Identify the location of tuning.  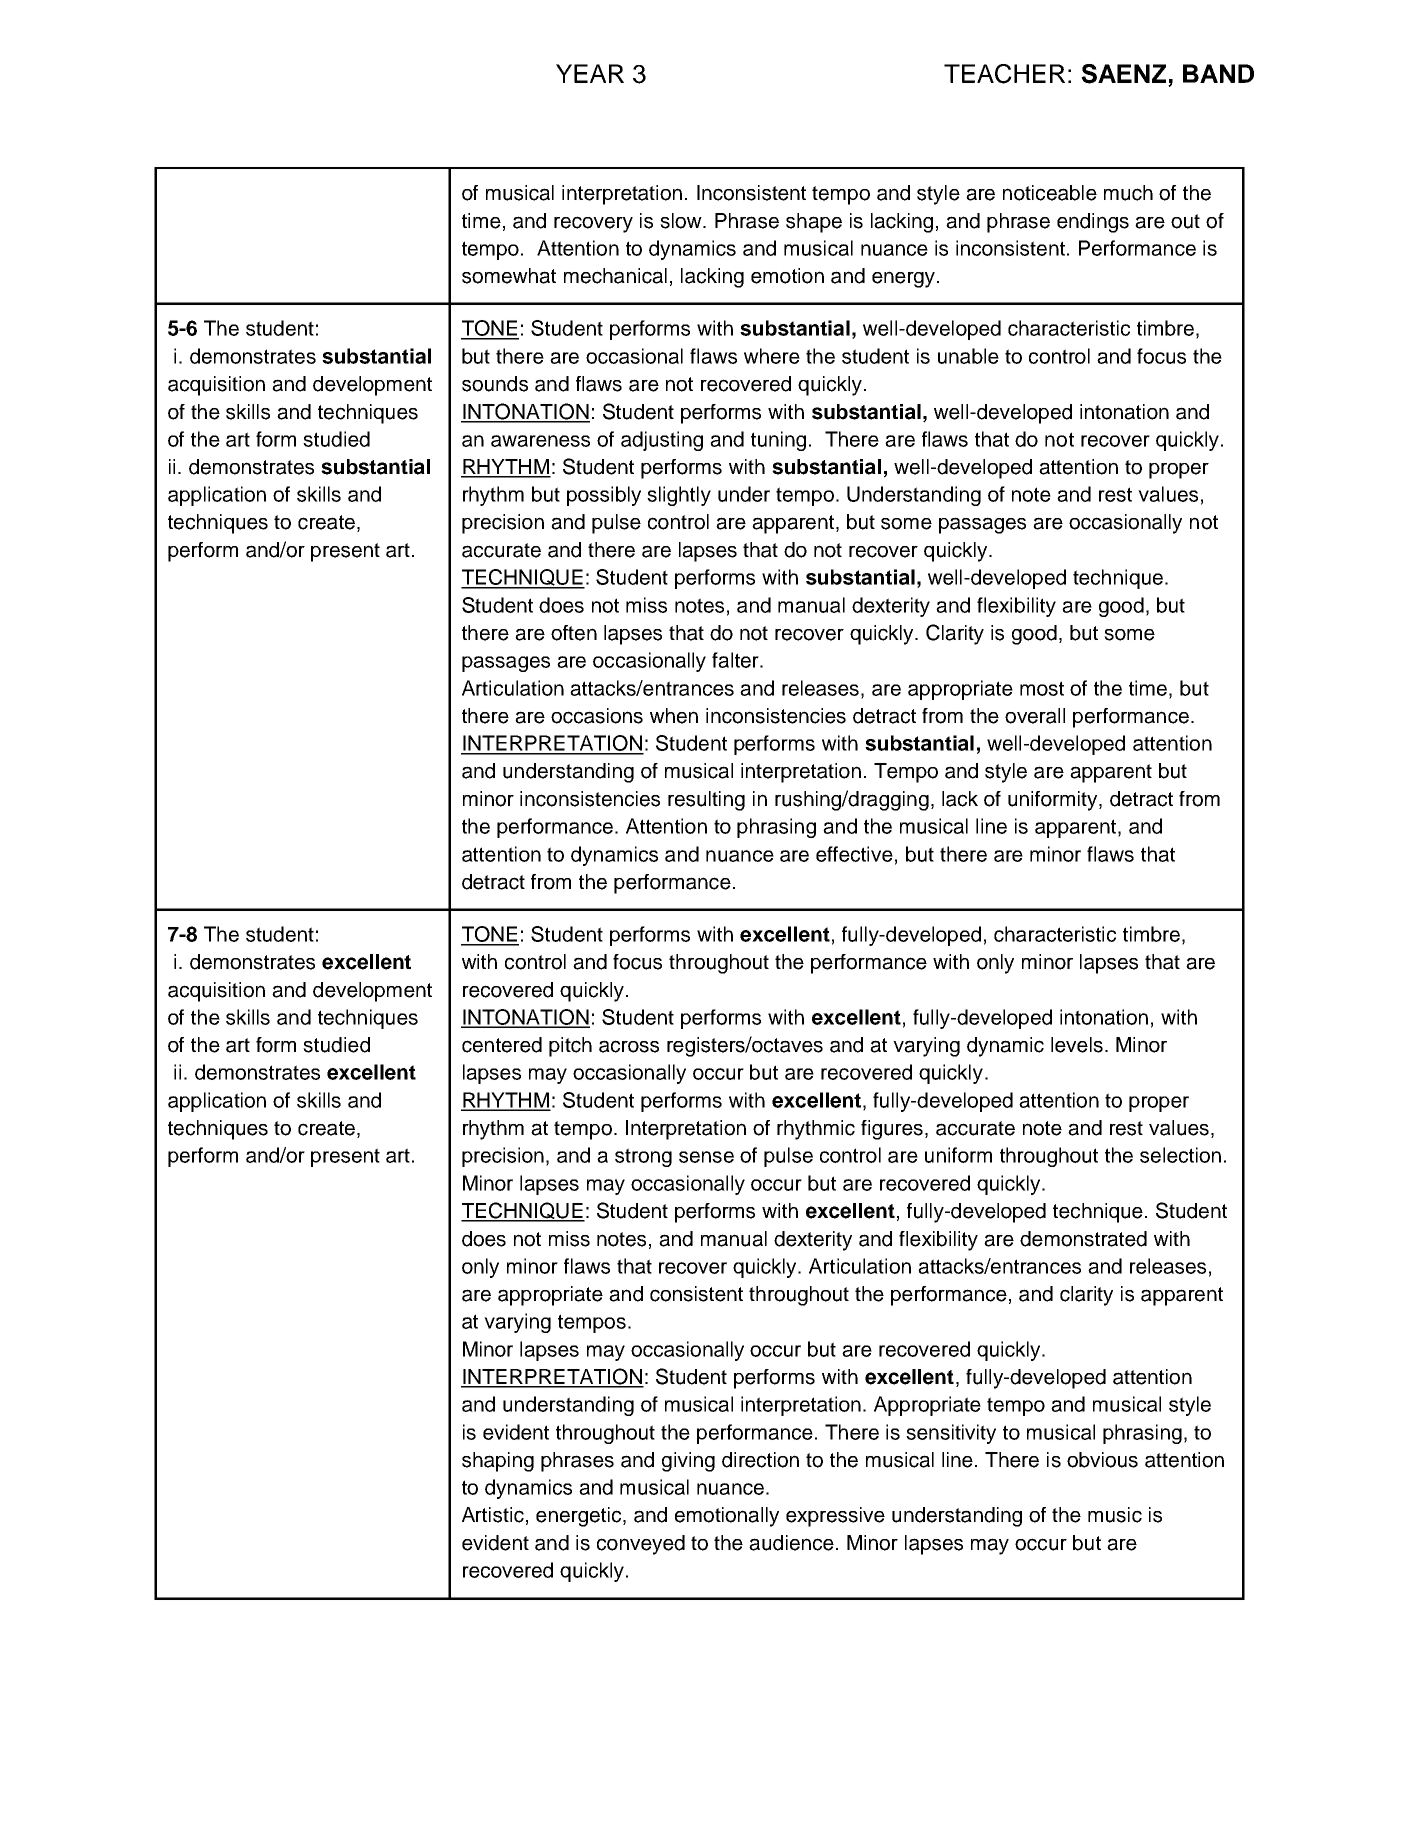
(778, 441).
